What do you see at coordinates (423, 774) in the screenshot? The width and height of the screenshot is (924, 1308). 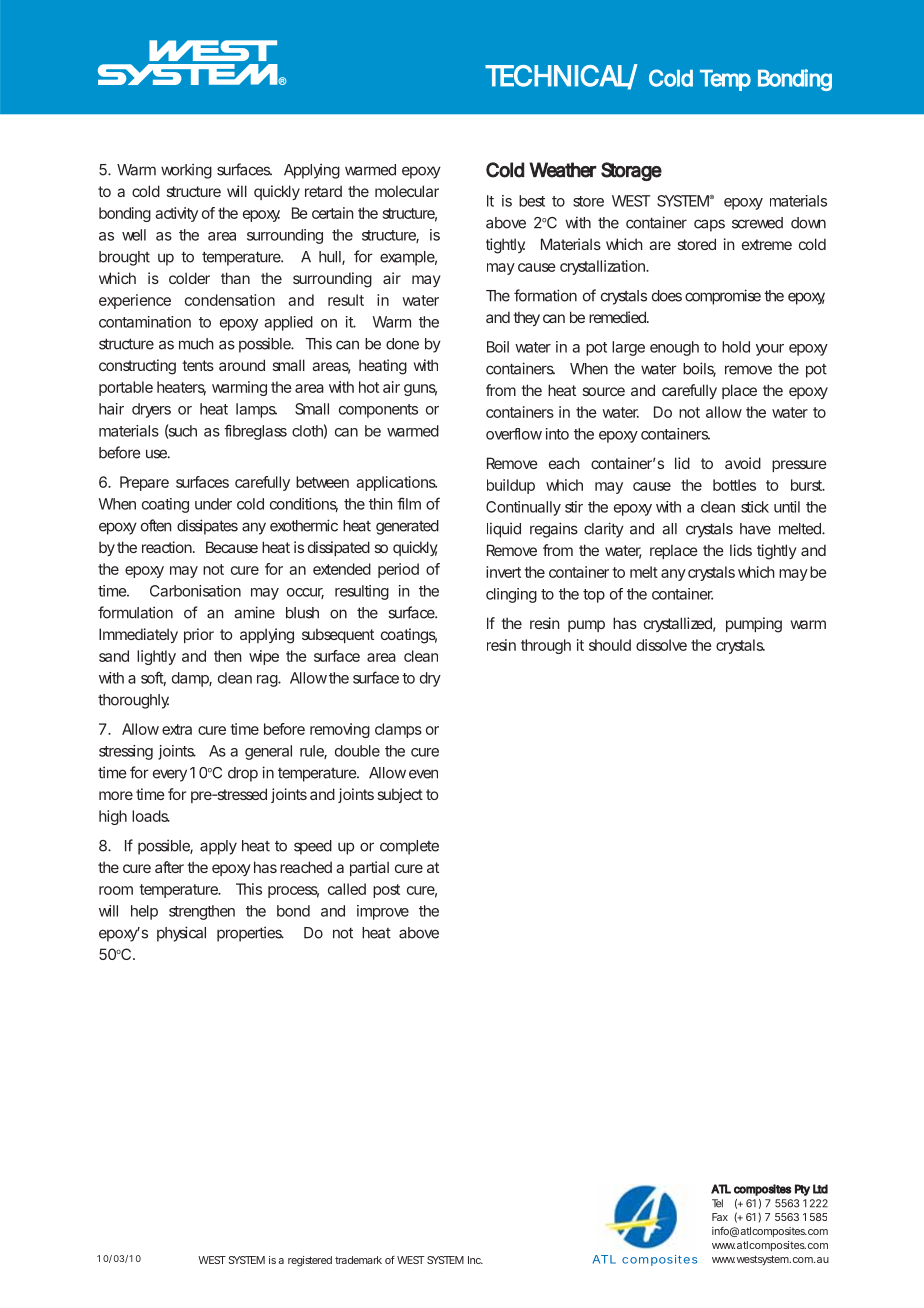 I see `even` at bounding box center [423, 774].
